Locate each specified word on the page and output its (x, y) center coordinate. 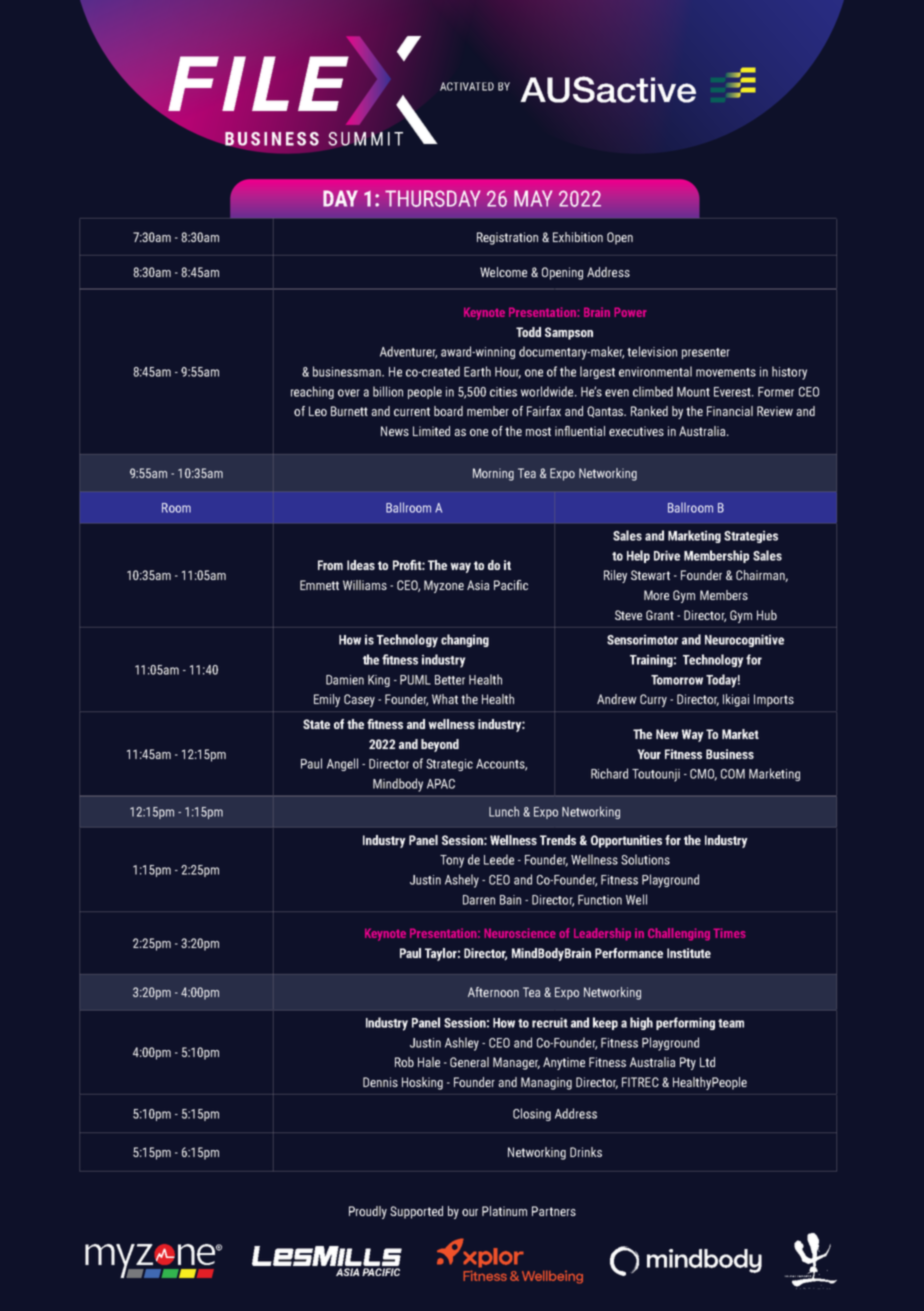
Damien (345, 680)
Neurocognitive (744, 640)
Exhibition (578, 237)
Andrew (617, 699)
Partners (554, 1211)
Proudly (368, 1212)
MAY (533, 198)
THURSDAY (433, 198)
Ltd (707, 1062)
